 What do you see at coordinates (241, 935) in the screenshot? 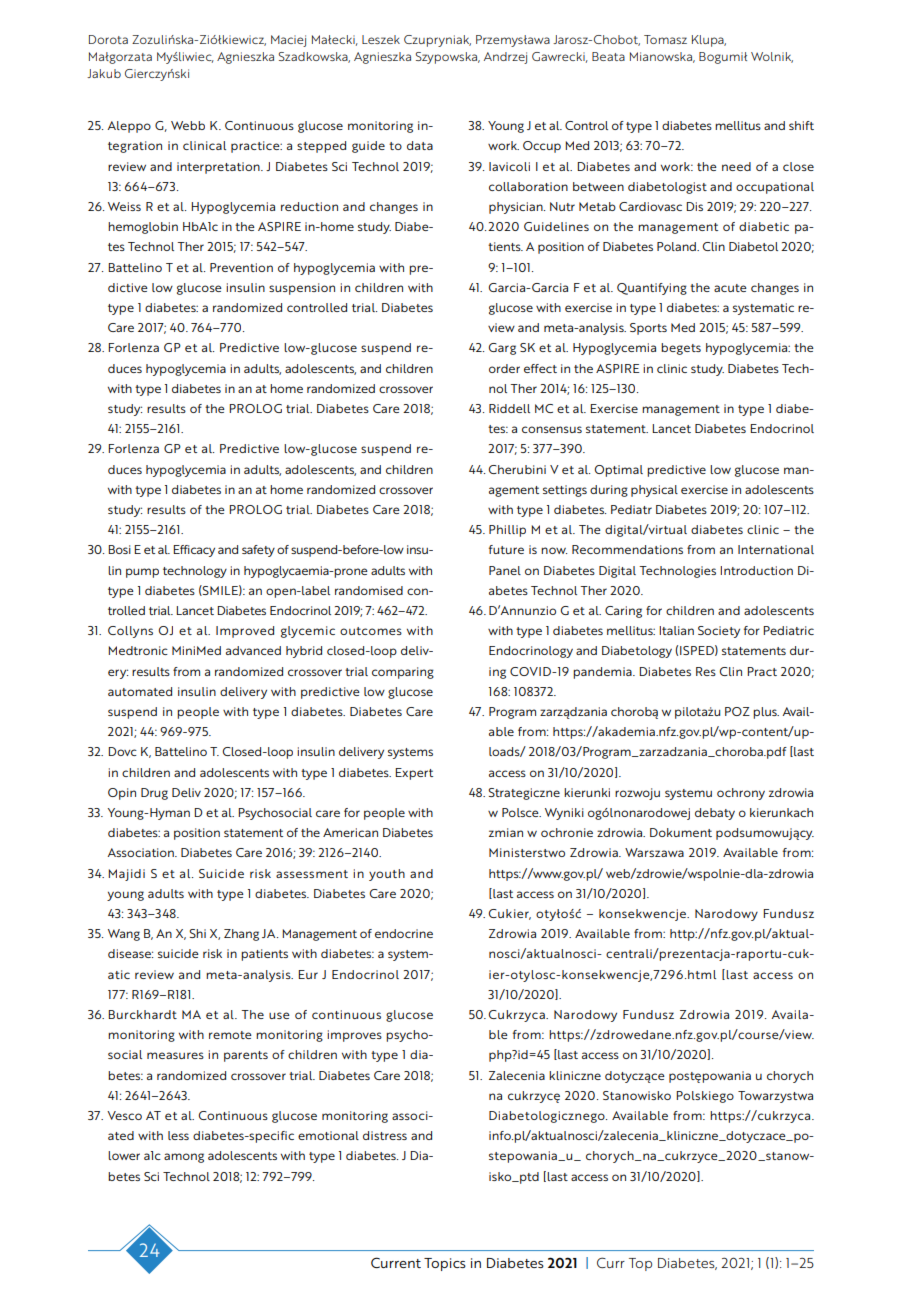
I see `Zhang` at bounding box center [241, 935].
